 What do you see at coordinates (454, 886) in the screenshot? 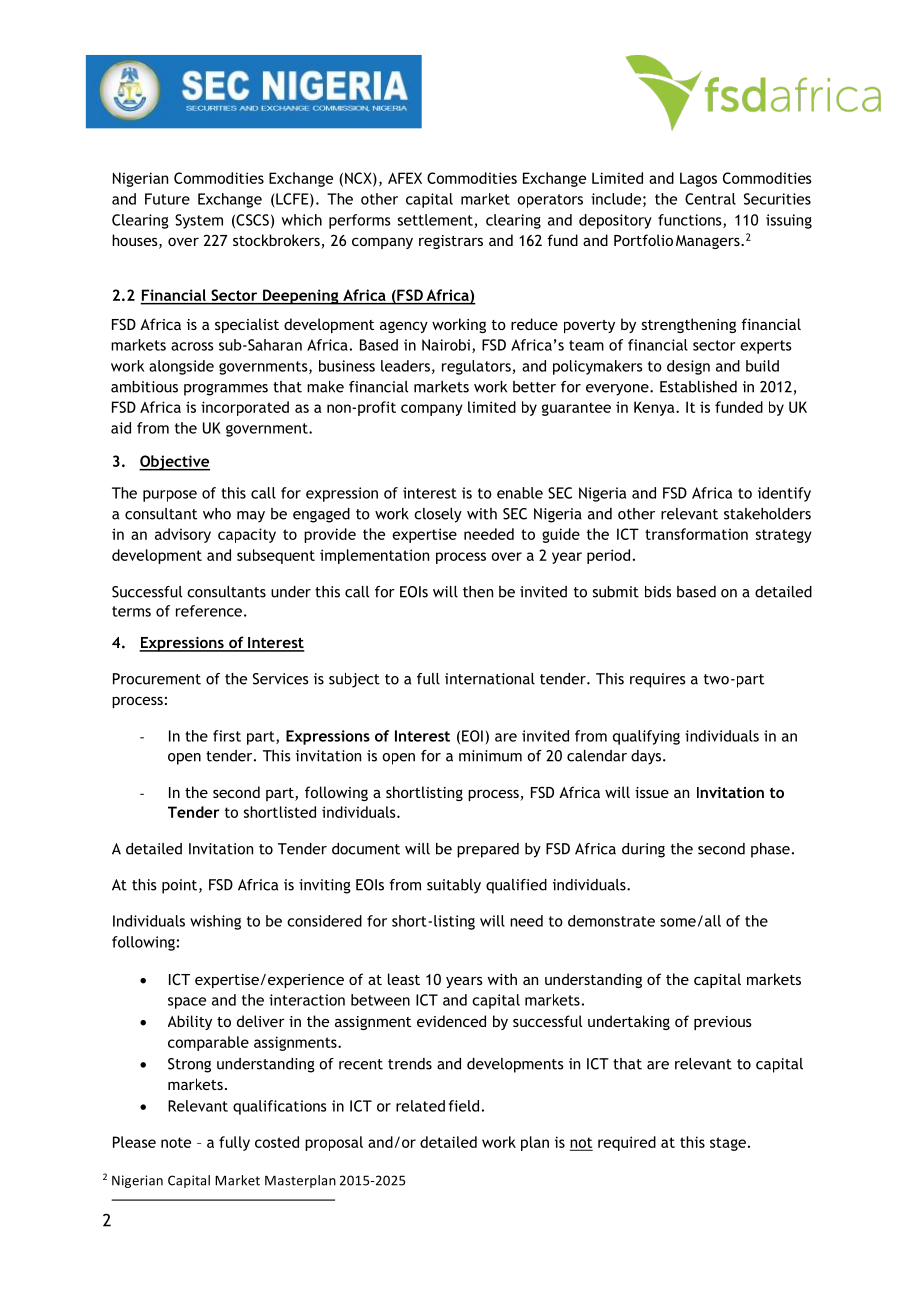
I see `suitably` at bounding box center [454, 886].
